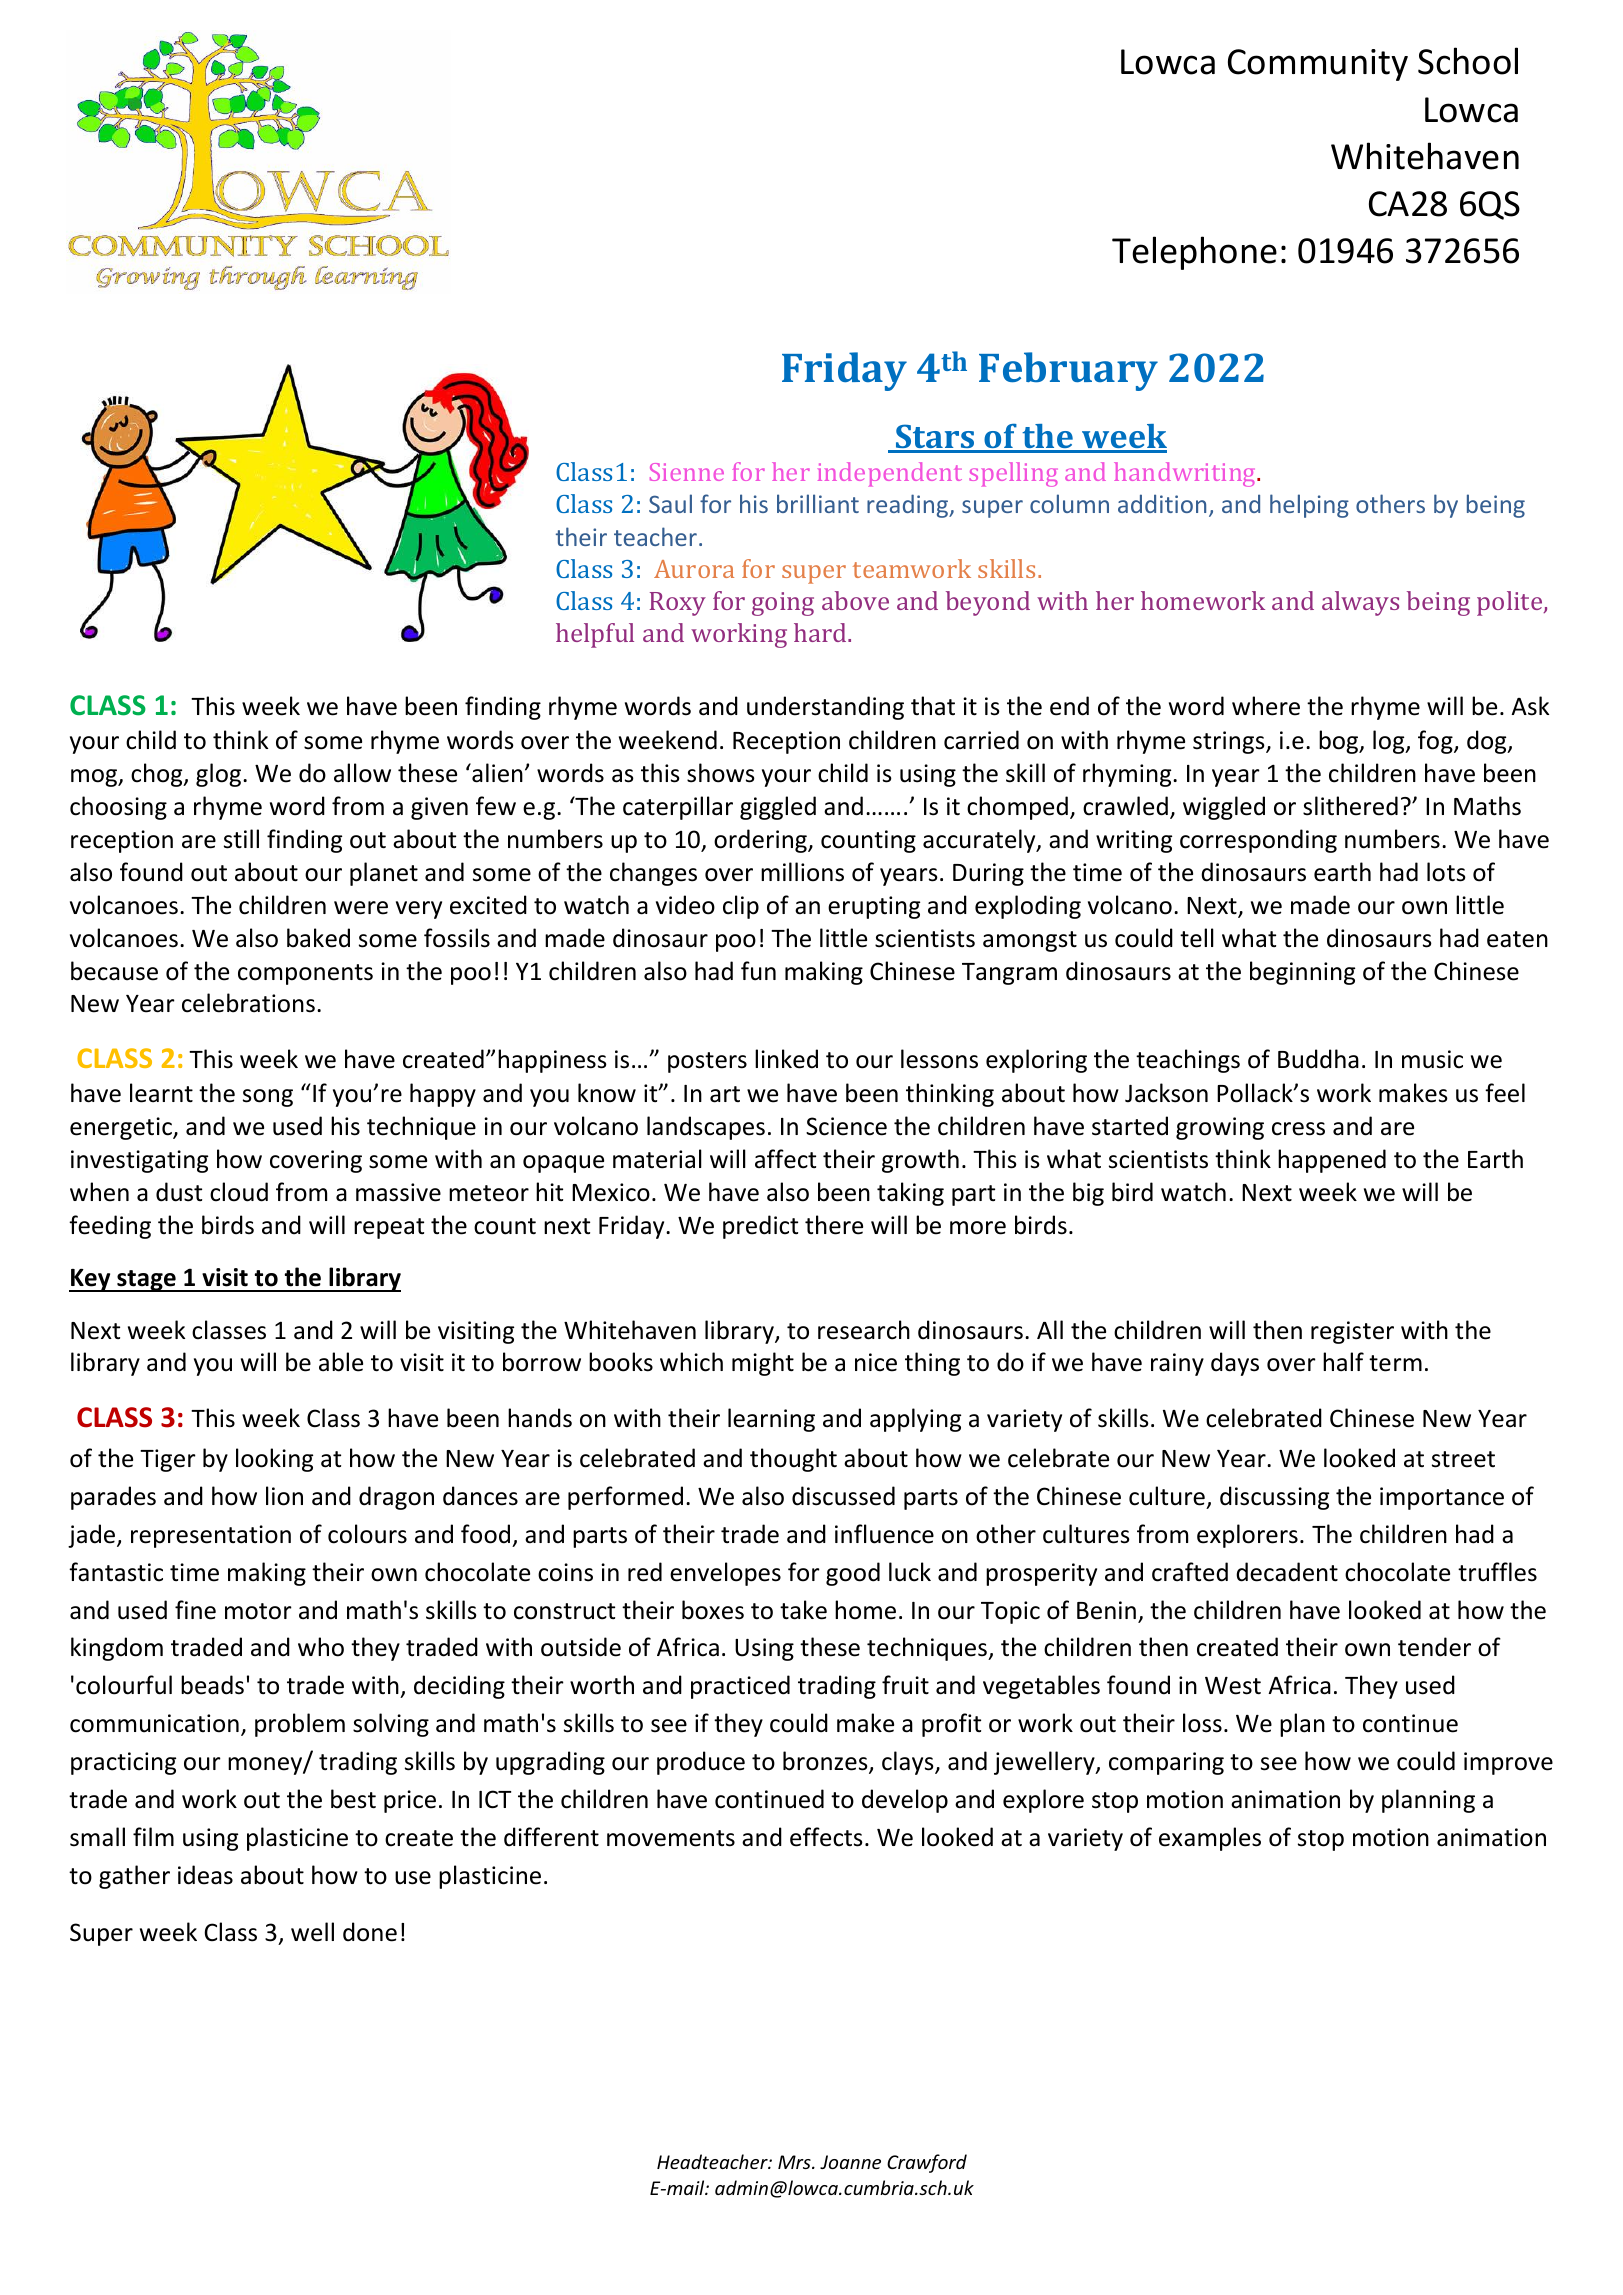  I want to click on baked, so click(318, 938).
